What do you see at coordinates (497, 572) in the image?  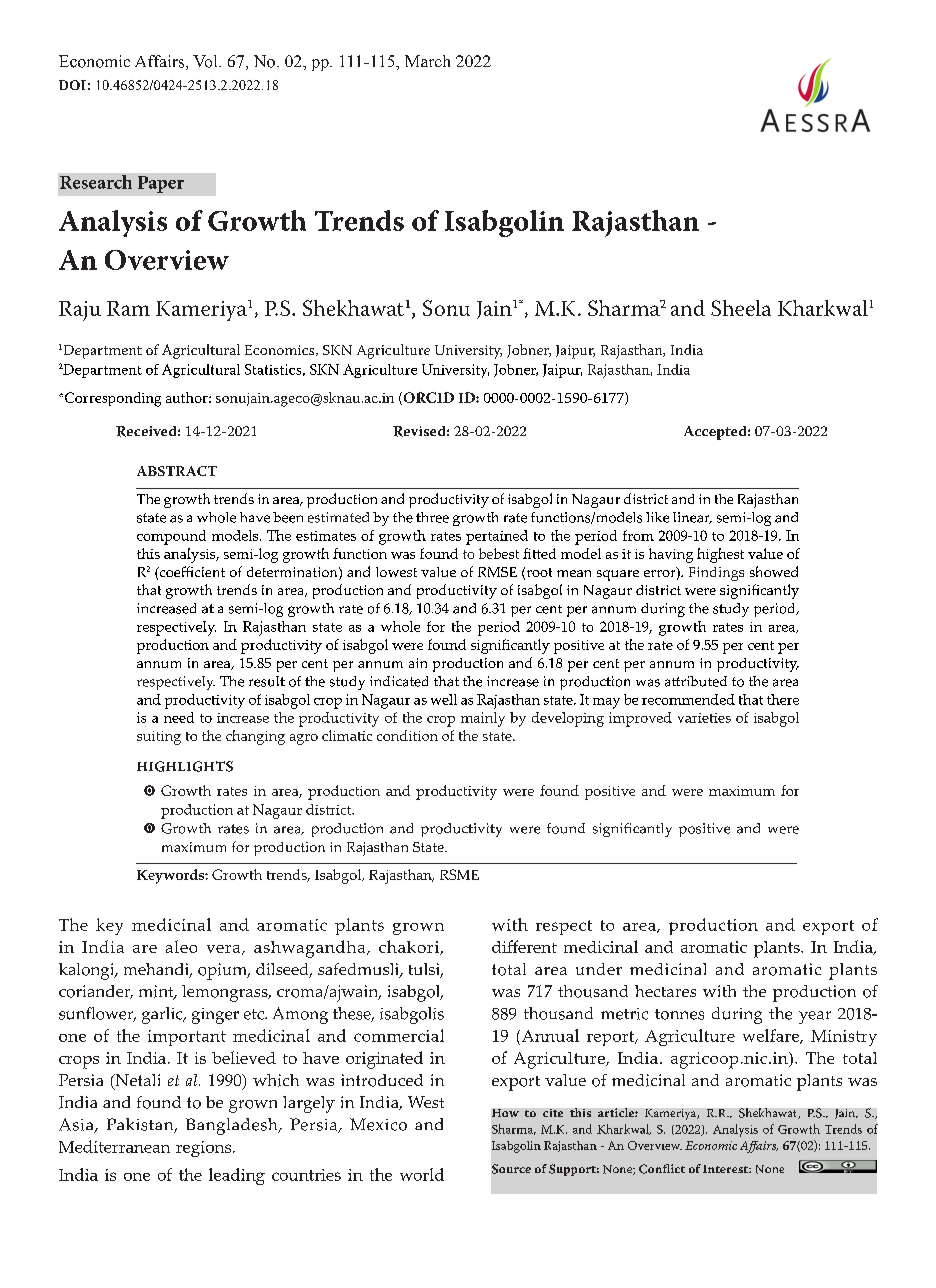 I see `RMSE` at bounding box center [497, 572].
